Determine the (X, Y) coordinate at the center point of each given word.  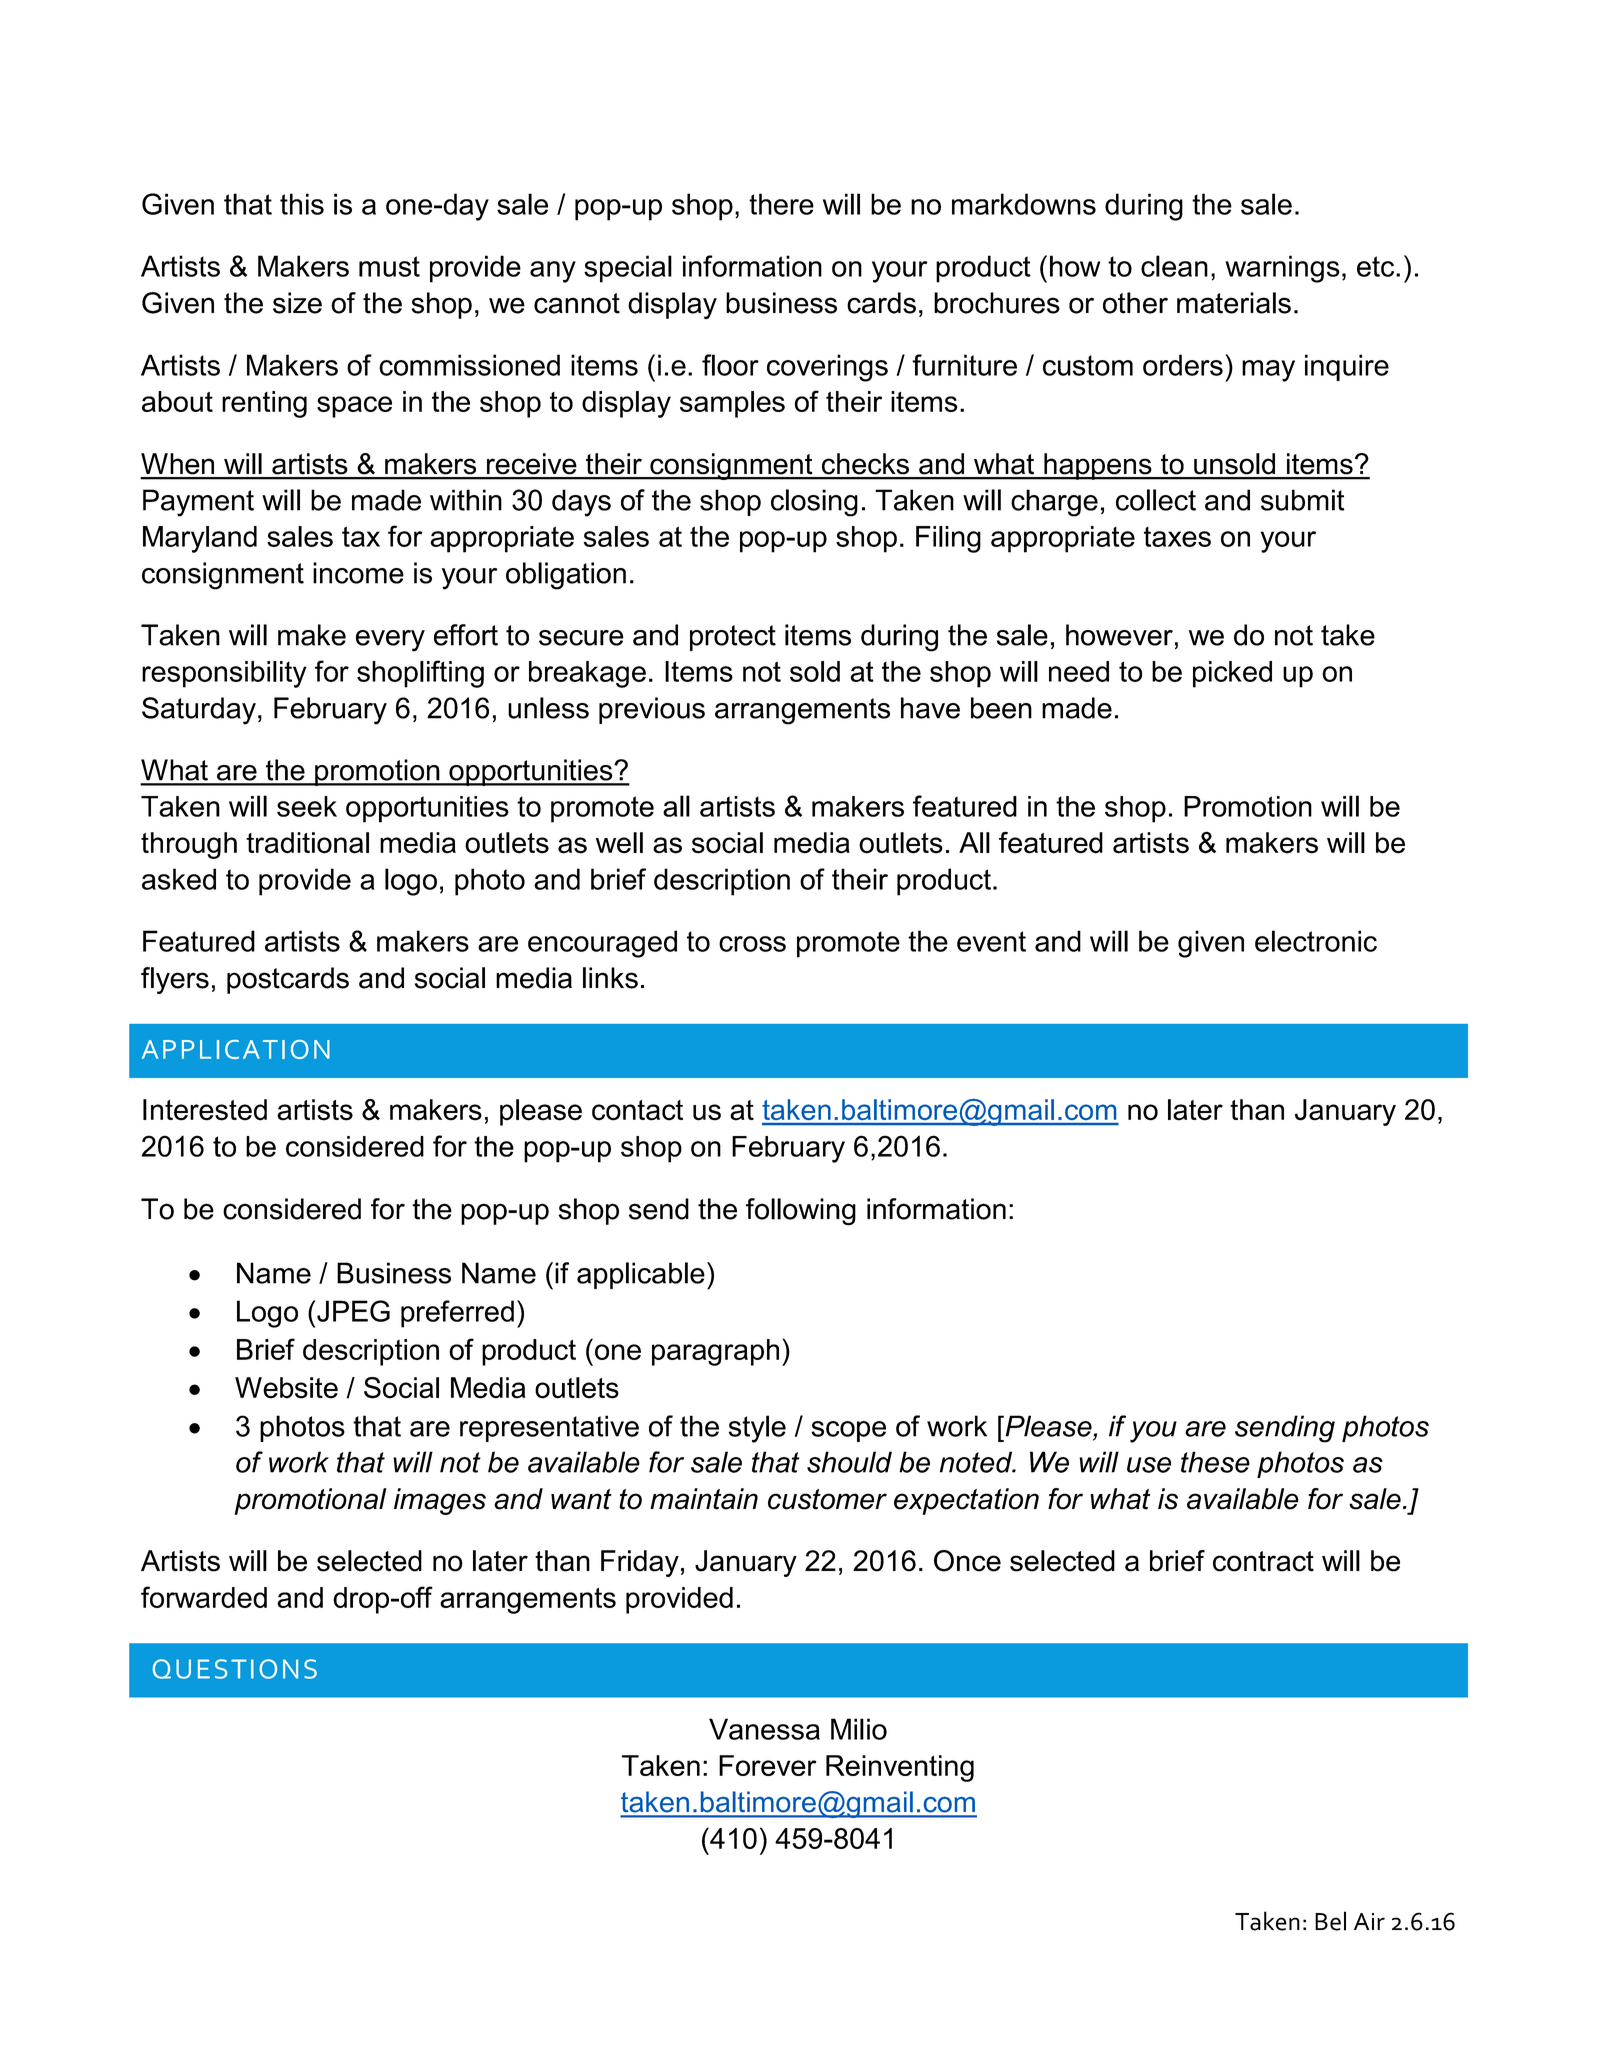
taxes (1177, 537)
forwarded (204, 1597)
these (1215, 1462)
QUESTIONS (235, 1669)
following (801, 1212)
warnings (1282, 269)
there (781, 204)
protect (733, 638)
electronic (1316, 941)
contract (1263, 1561)
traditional (307, 843)
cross (752, 944)
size (297, 303)
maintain (704, 1499)
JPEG (353, 1311)
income (358, 573)
